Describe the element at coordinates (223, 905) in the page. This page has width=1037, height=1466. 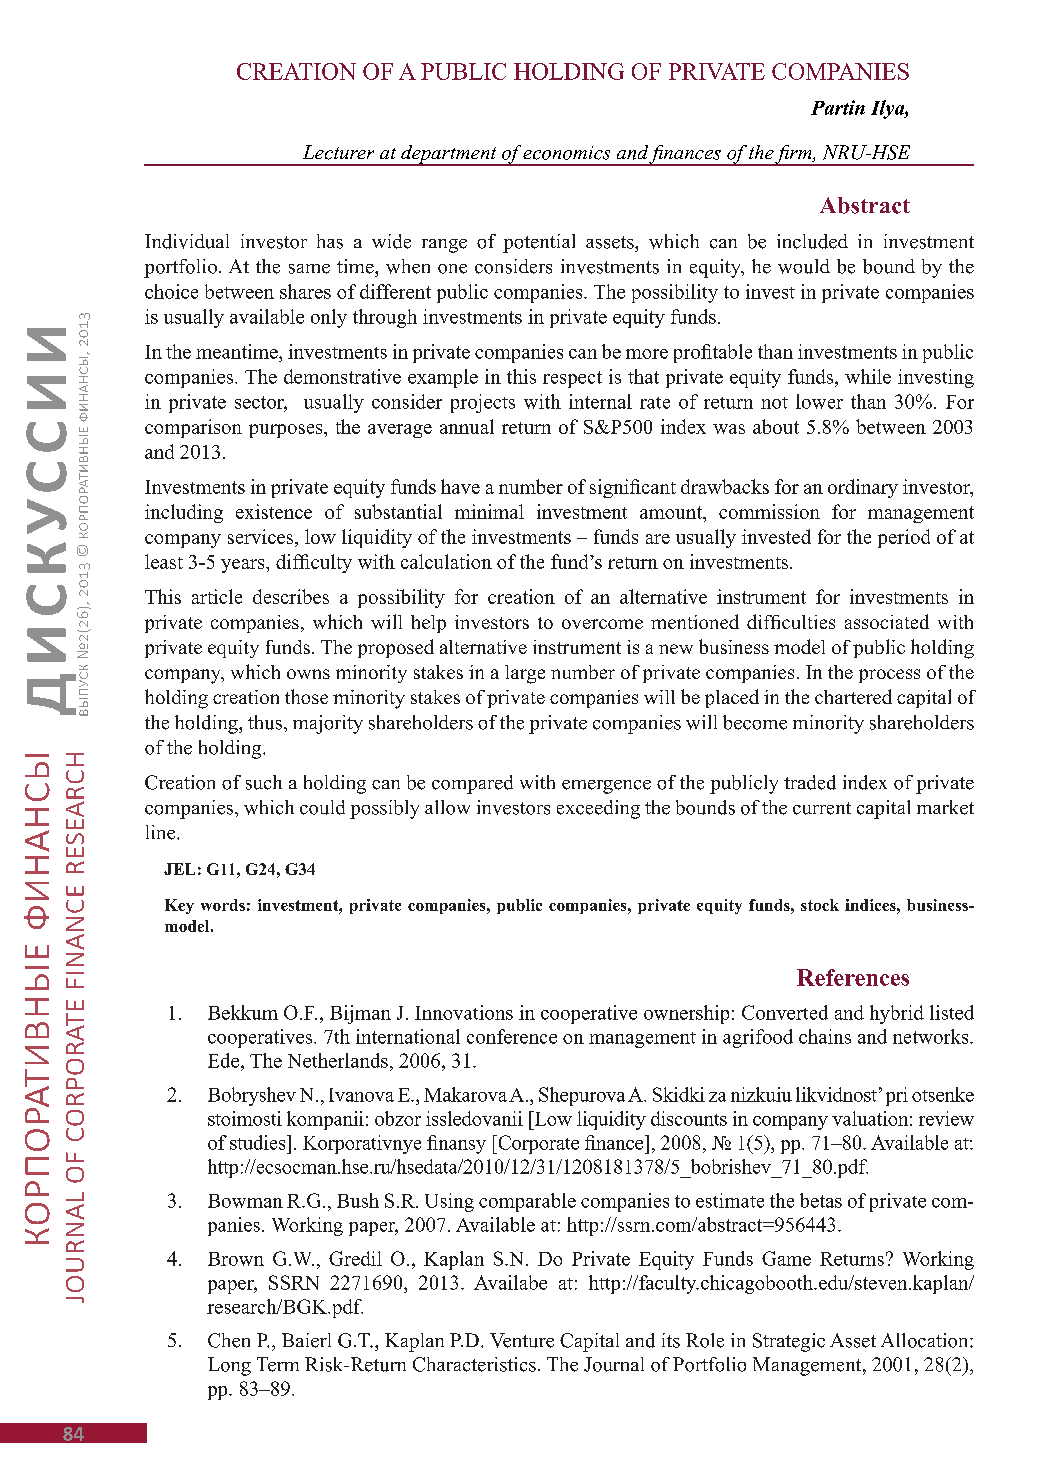
I see `words` at that location.
